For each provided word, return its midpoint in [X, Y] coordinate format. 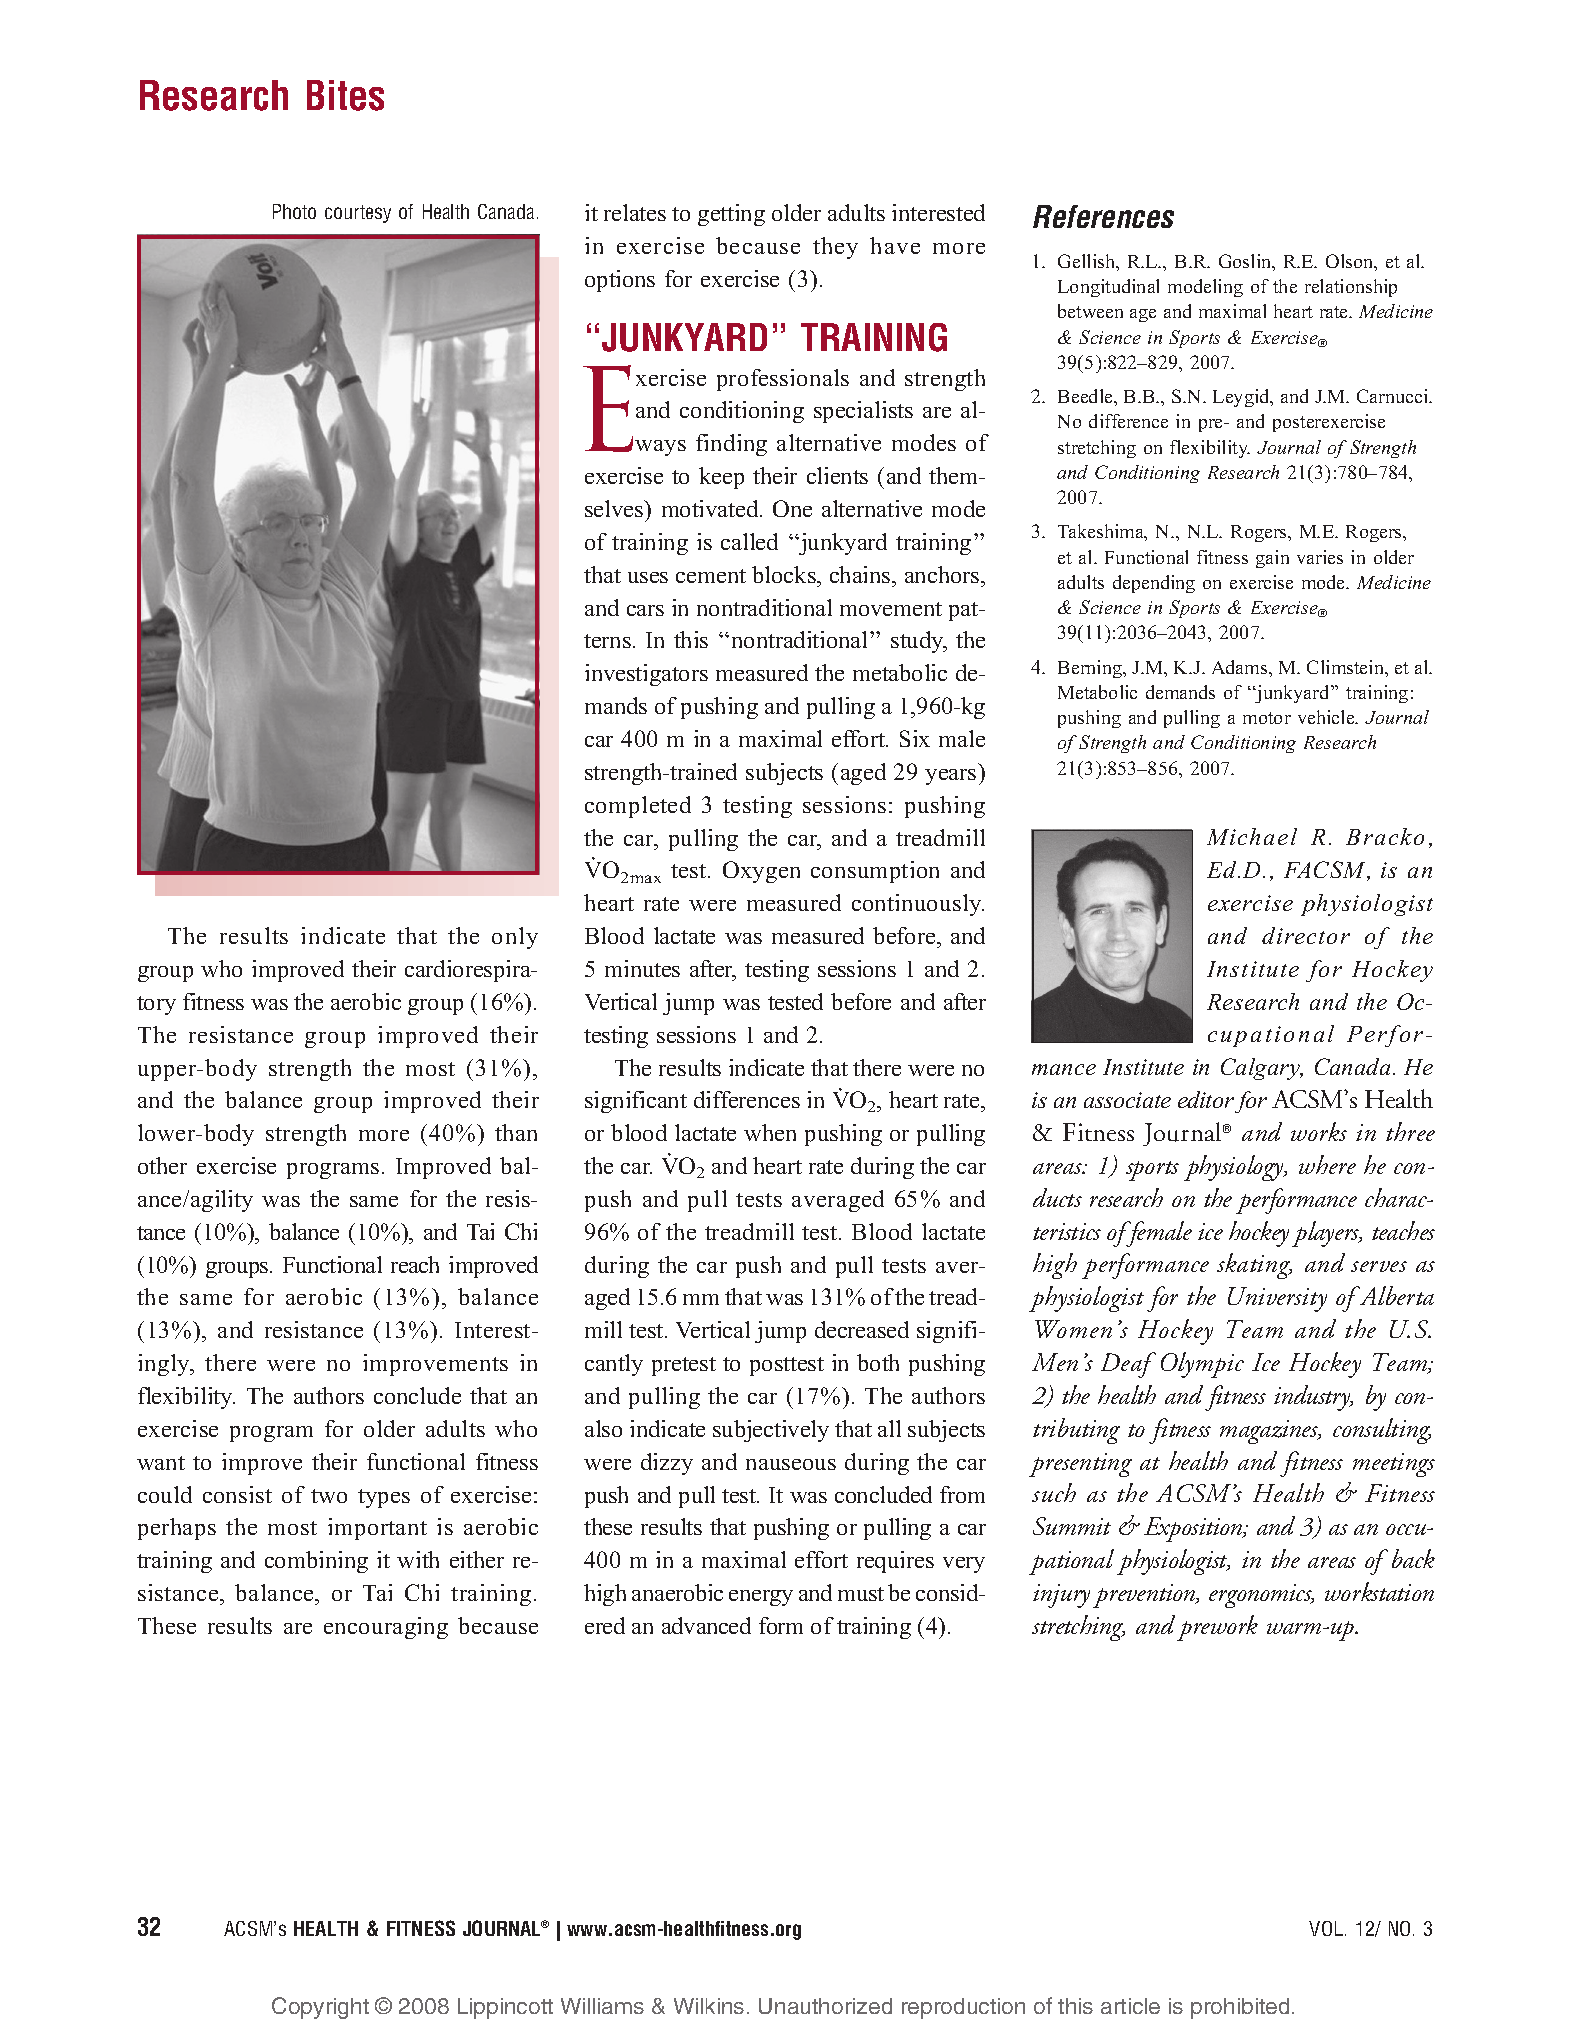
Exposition [1194, 1529]
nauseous [791, 1464]
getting [731, 215]
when [770, 1132]
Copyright [320, 2008]
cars [645, 610]
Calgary [1262, 1069]
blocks [785, 574]
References [1103, 216]
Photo [294, 211]
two [329, 1496]
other [162, 1165]
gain [1272, 559]
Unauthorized [825, 2006]
